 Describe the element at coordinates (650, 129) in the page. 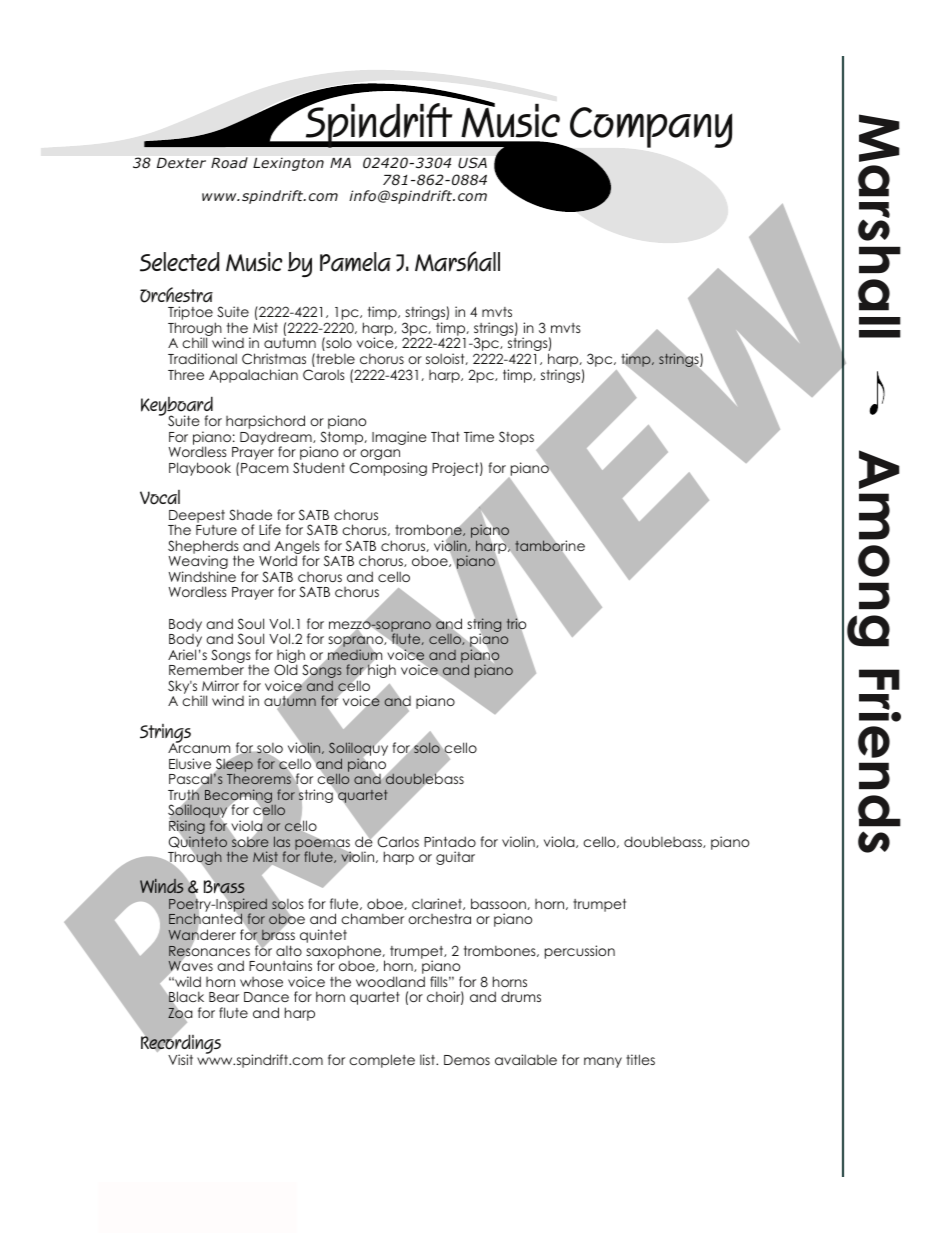

I see `Company` at that location.
